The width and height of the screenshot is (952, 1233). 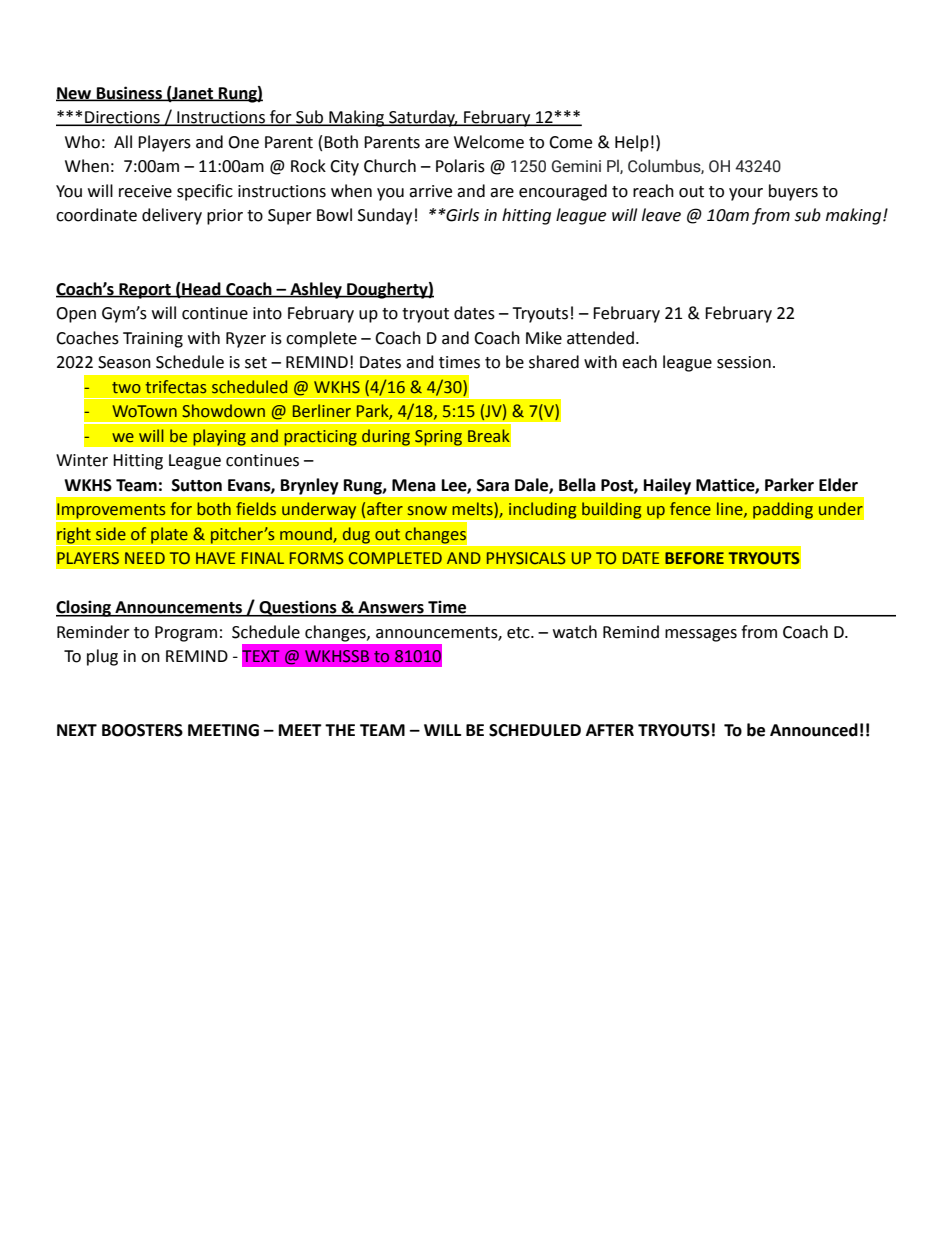 What do you see at coordinates (122, 118) in the screenshot?
I see `Directions` at bounding box center [122, 118].
